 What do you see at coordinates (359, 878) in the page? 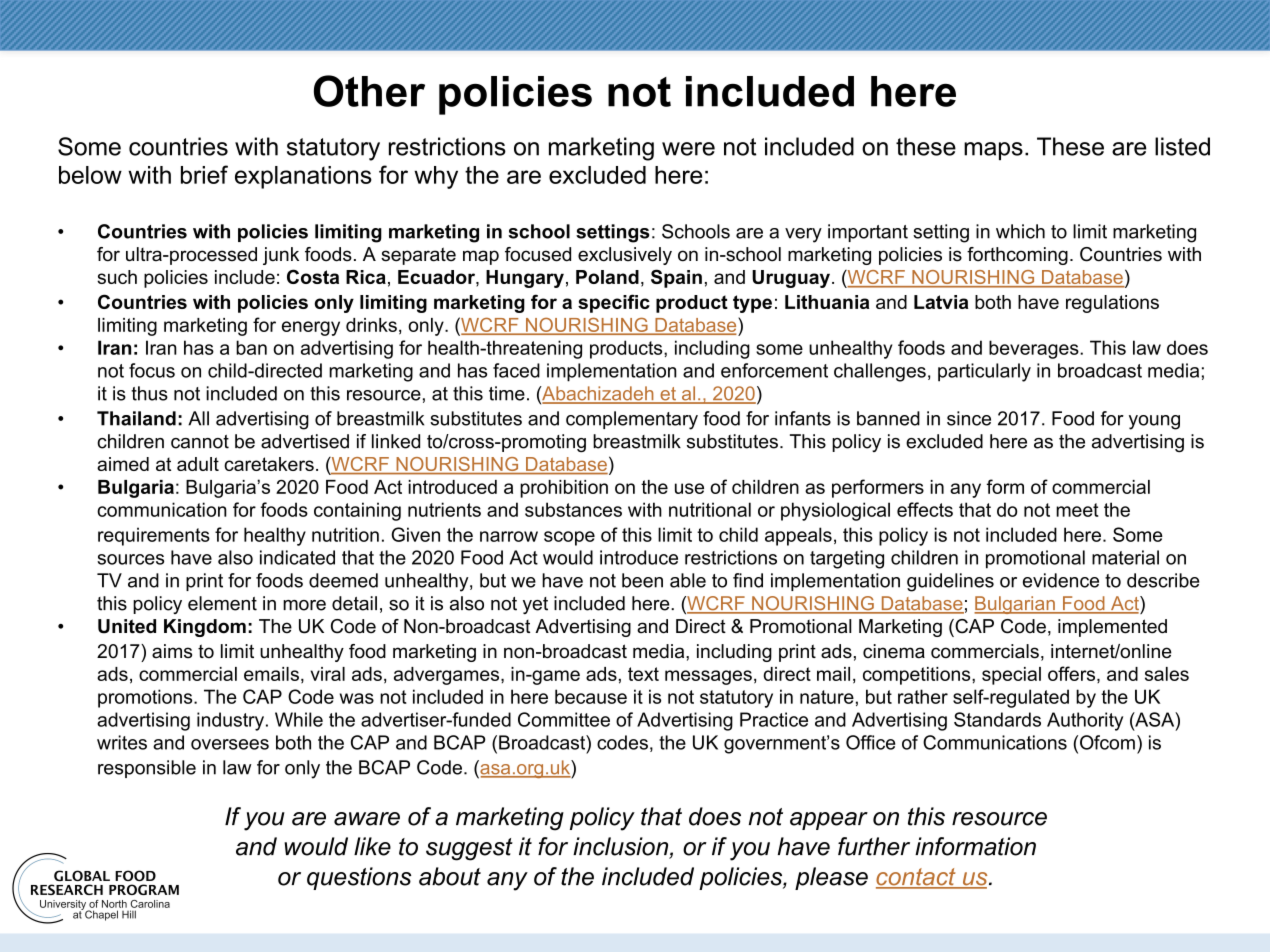
I see `questions` at bounding box center [359, 878].
